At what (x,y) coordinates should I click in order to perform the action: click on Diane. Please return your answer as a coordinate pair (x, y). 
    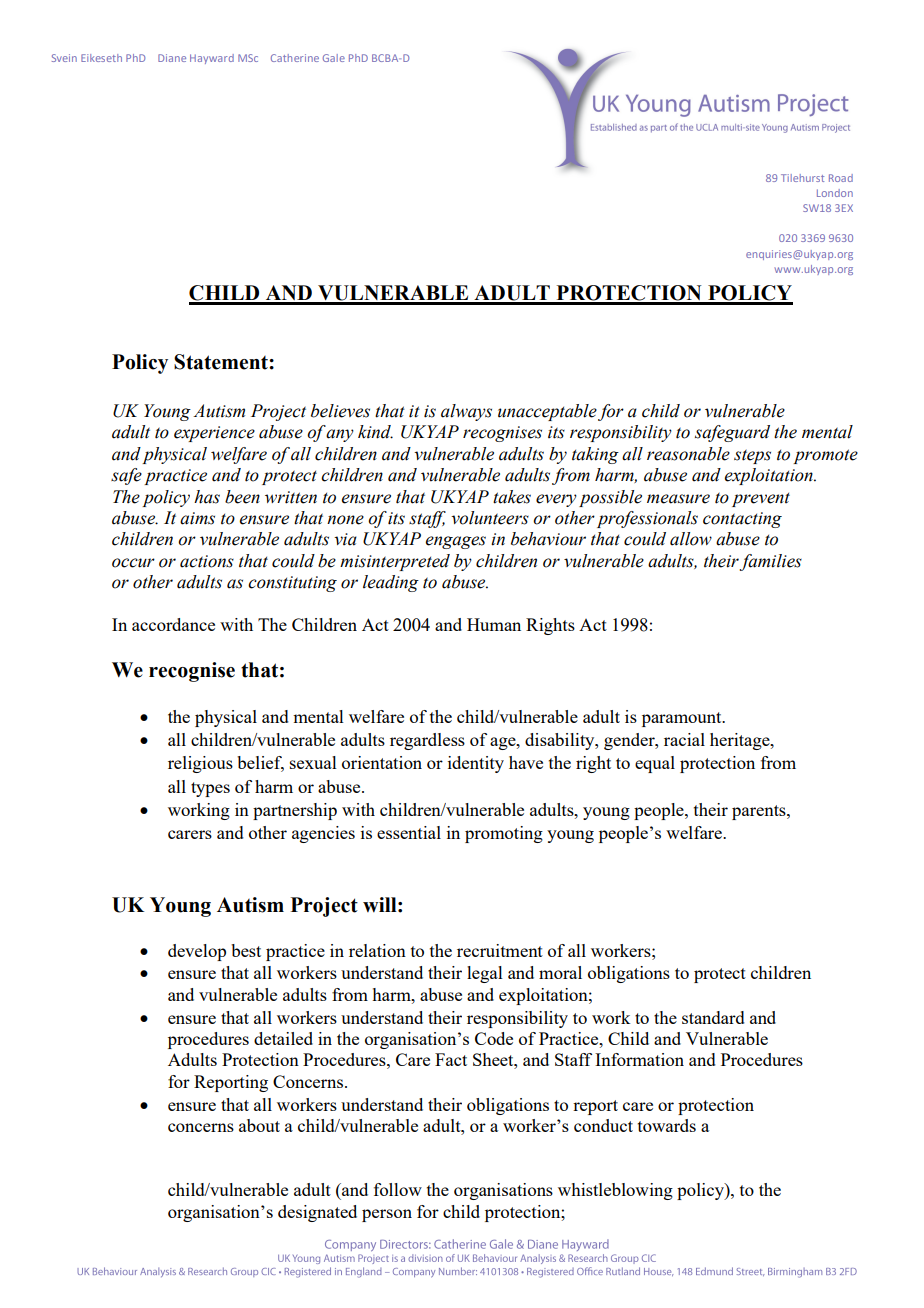
    Looking at the image, I should click on (172, 58).
